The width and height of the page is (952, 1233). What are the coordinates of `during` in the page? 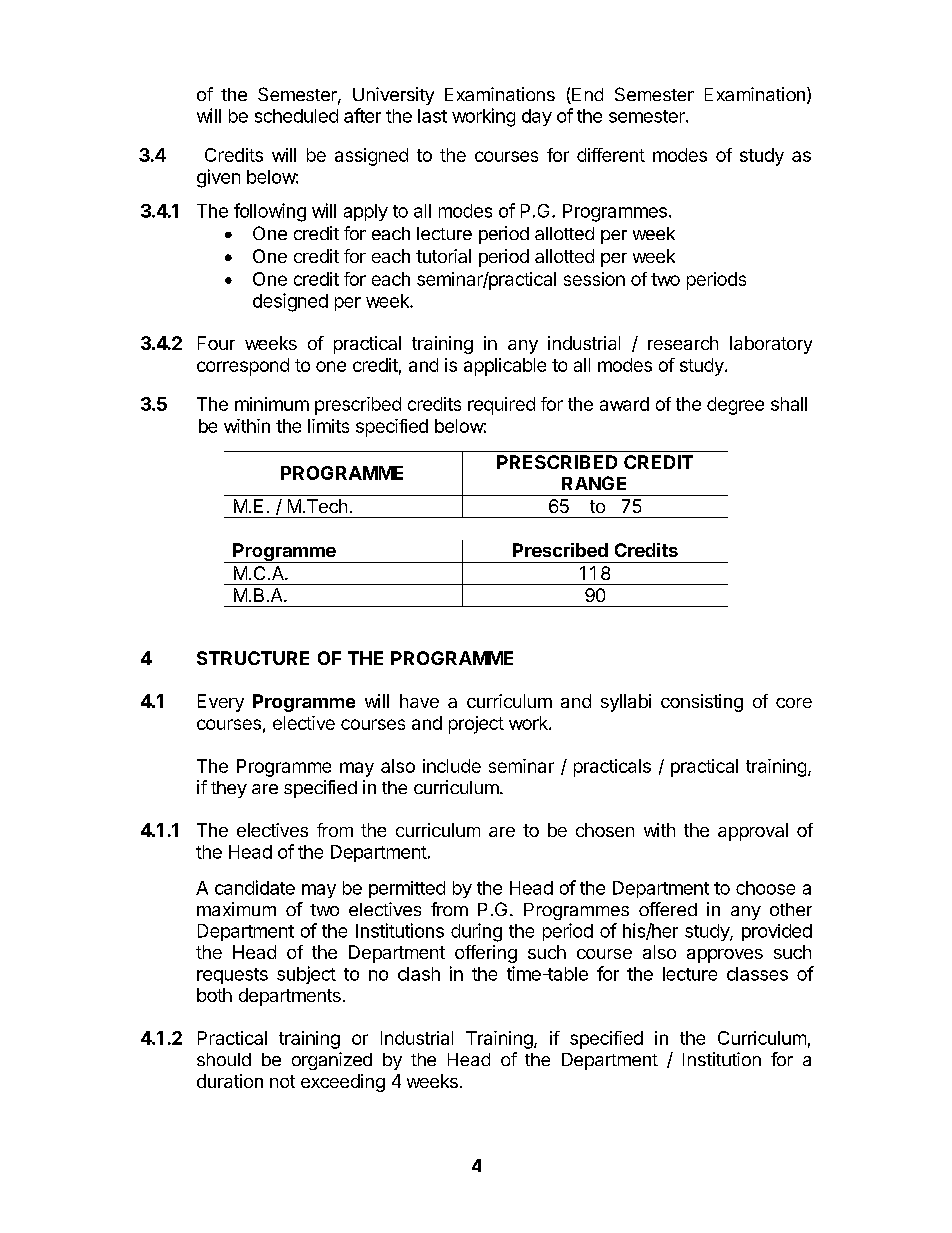 It's located at (476, 932).
